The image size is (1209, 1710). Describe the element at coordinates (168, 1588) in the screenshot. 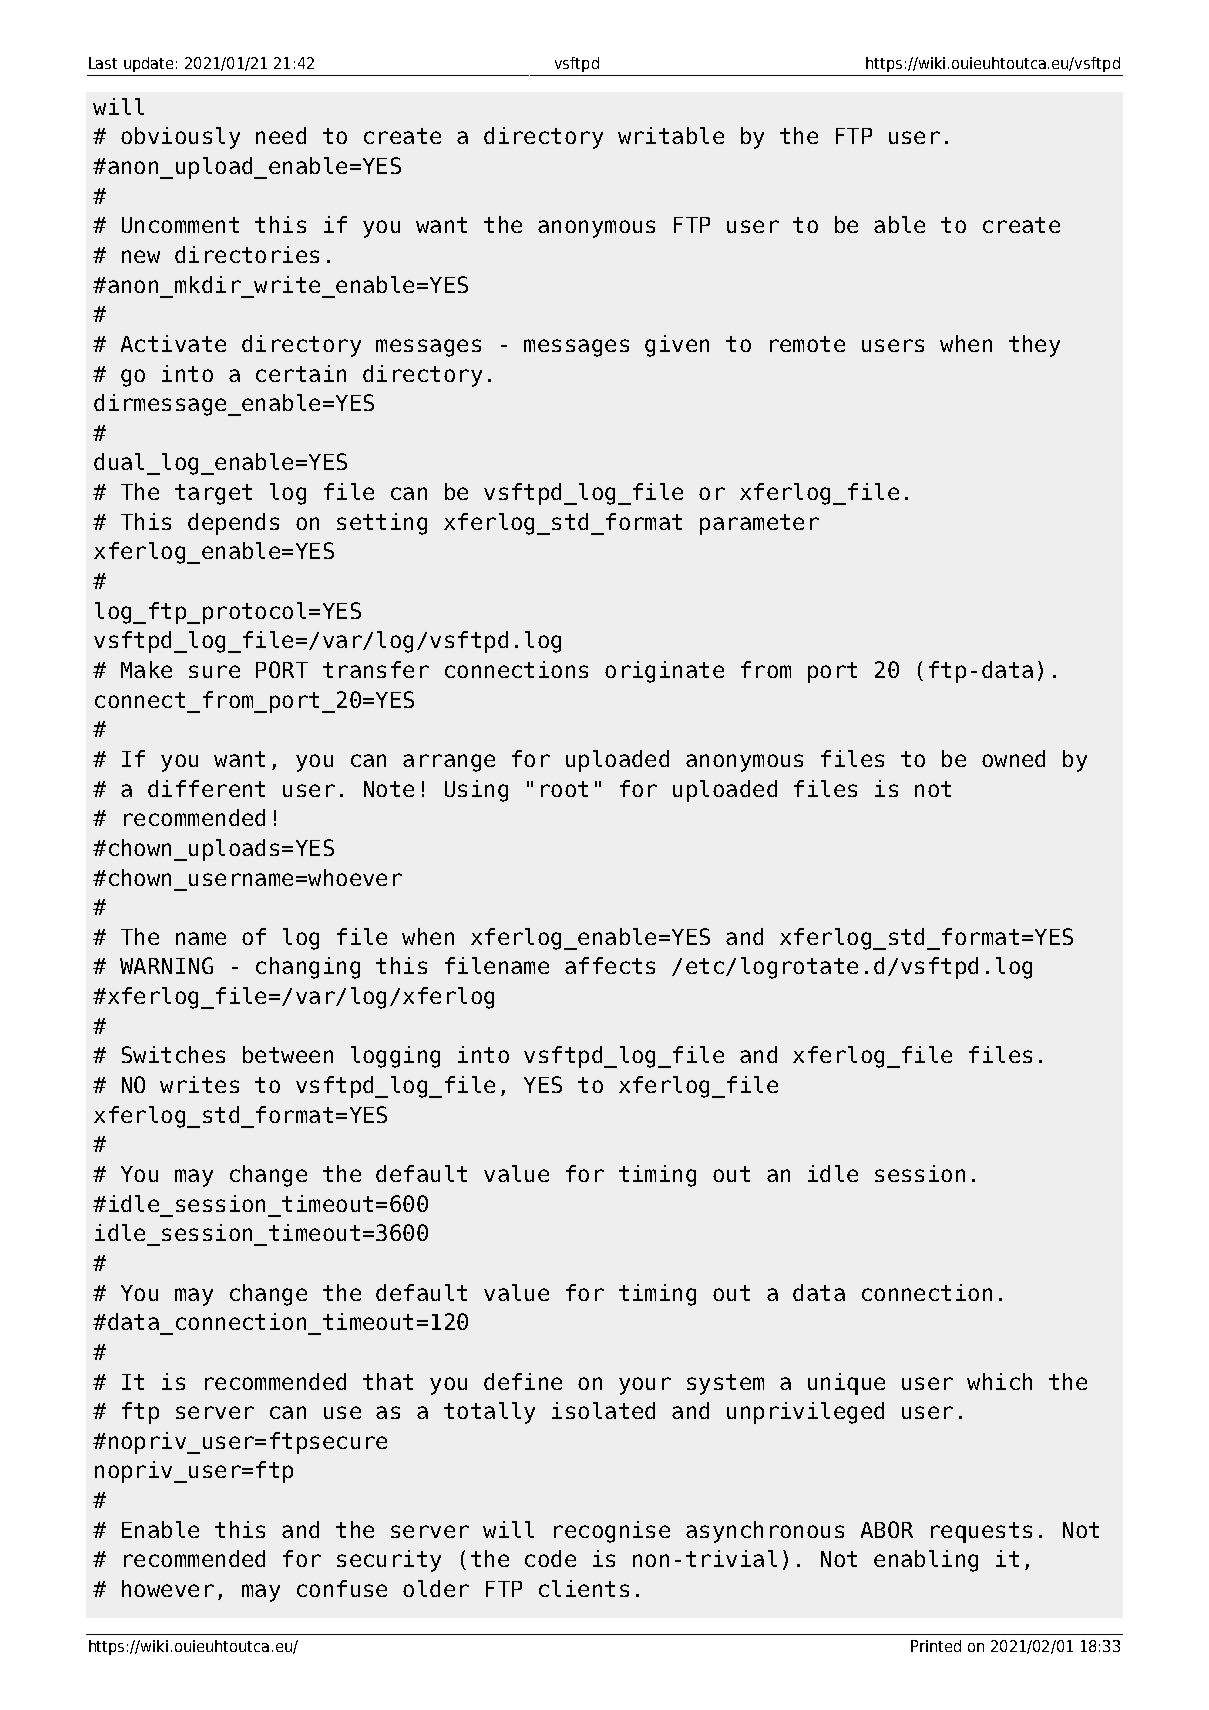

I see `however` at that location.
